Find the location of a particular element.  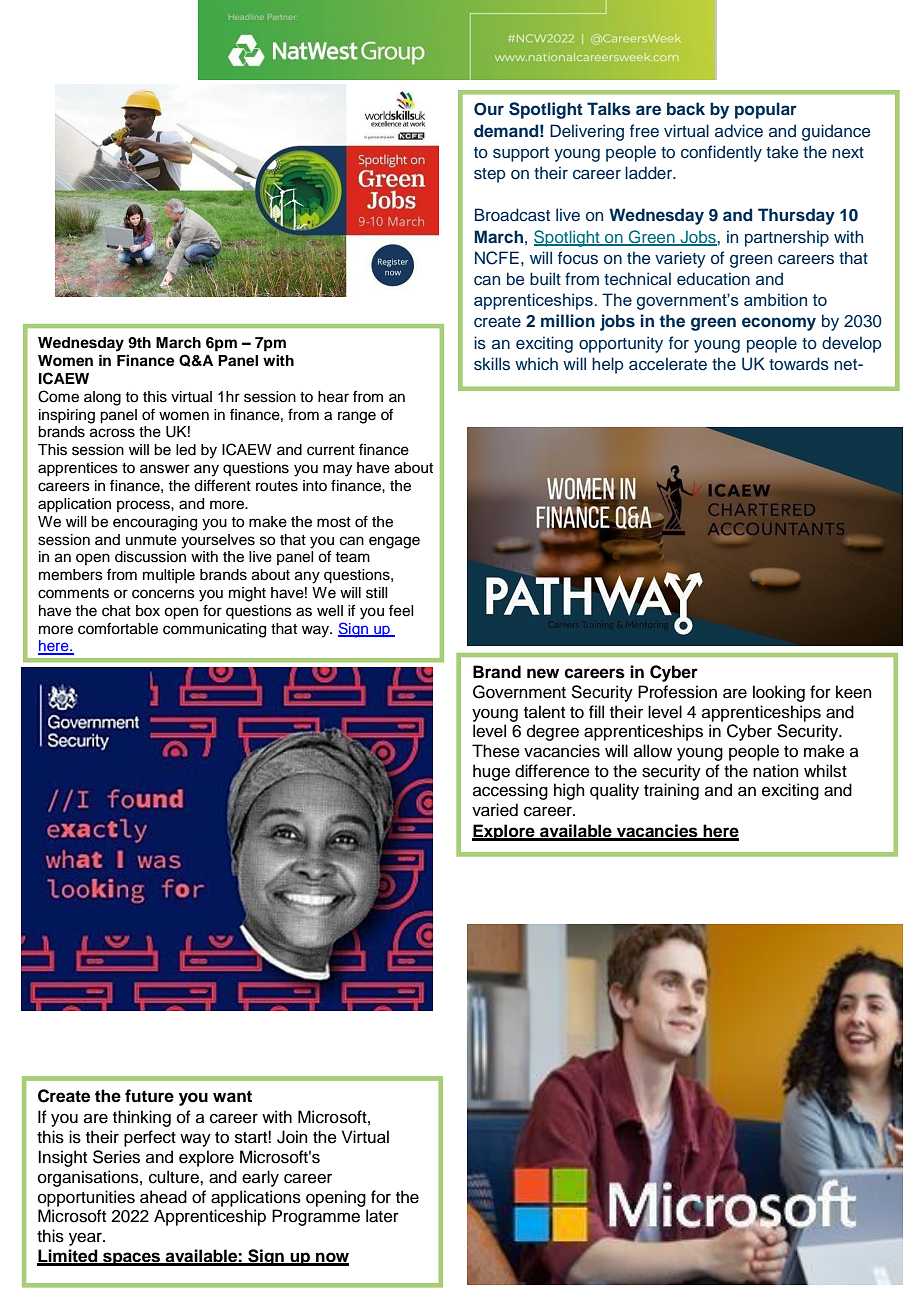

ahead is located at coordinates (163, 1197).
